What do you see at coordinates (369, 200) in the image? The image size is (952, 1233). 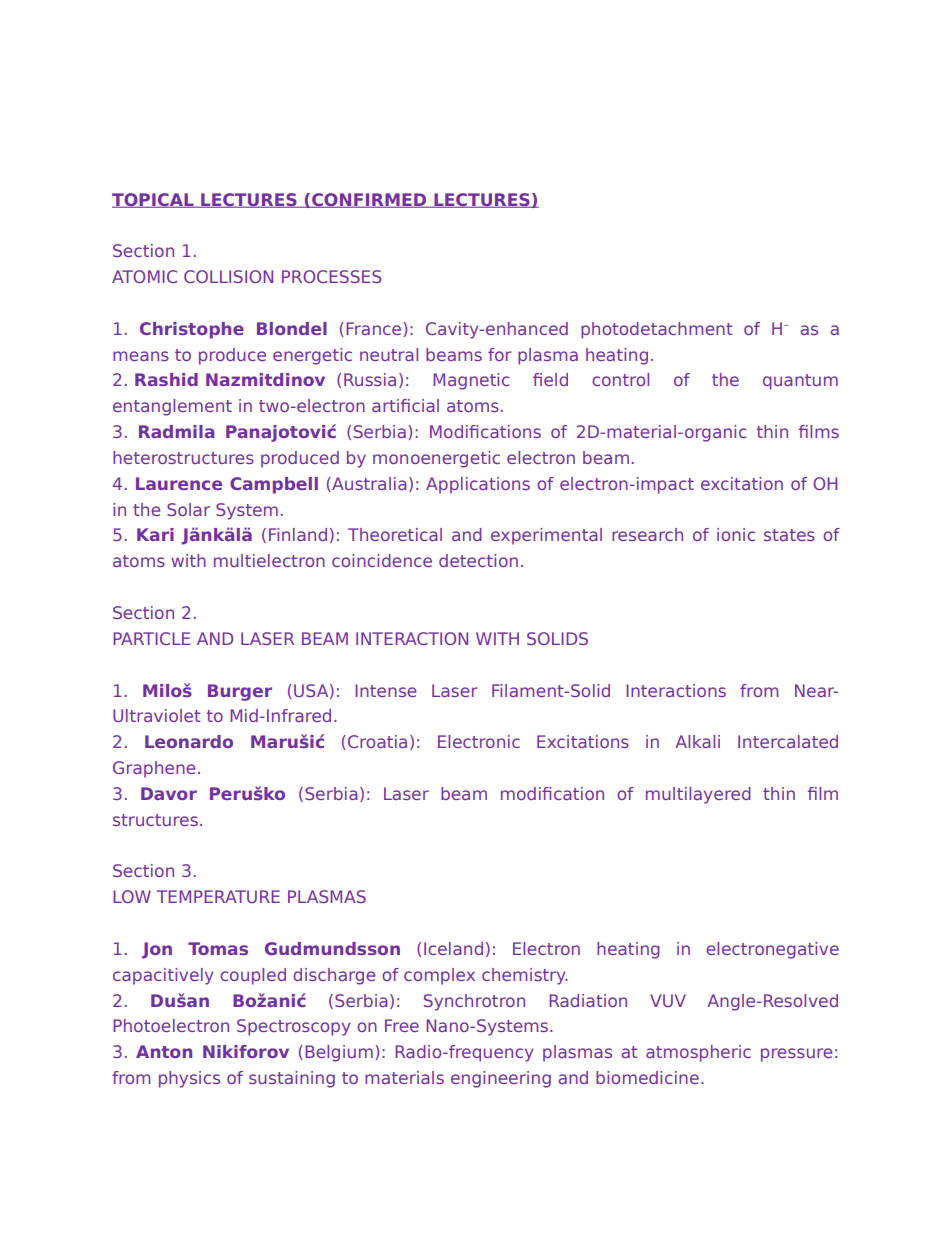 I see `CONFIRMED` at bounding box center [369, 200].
